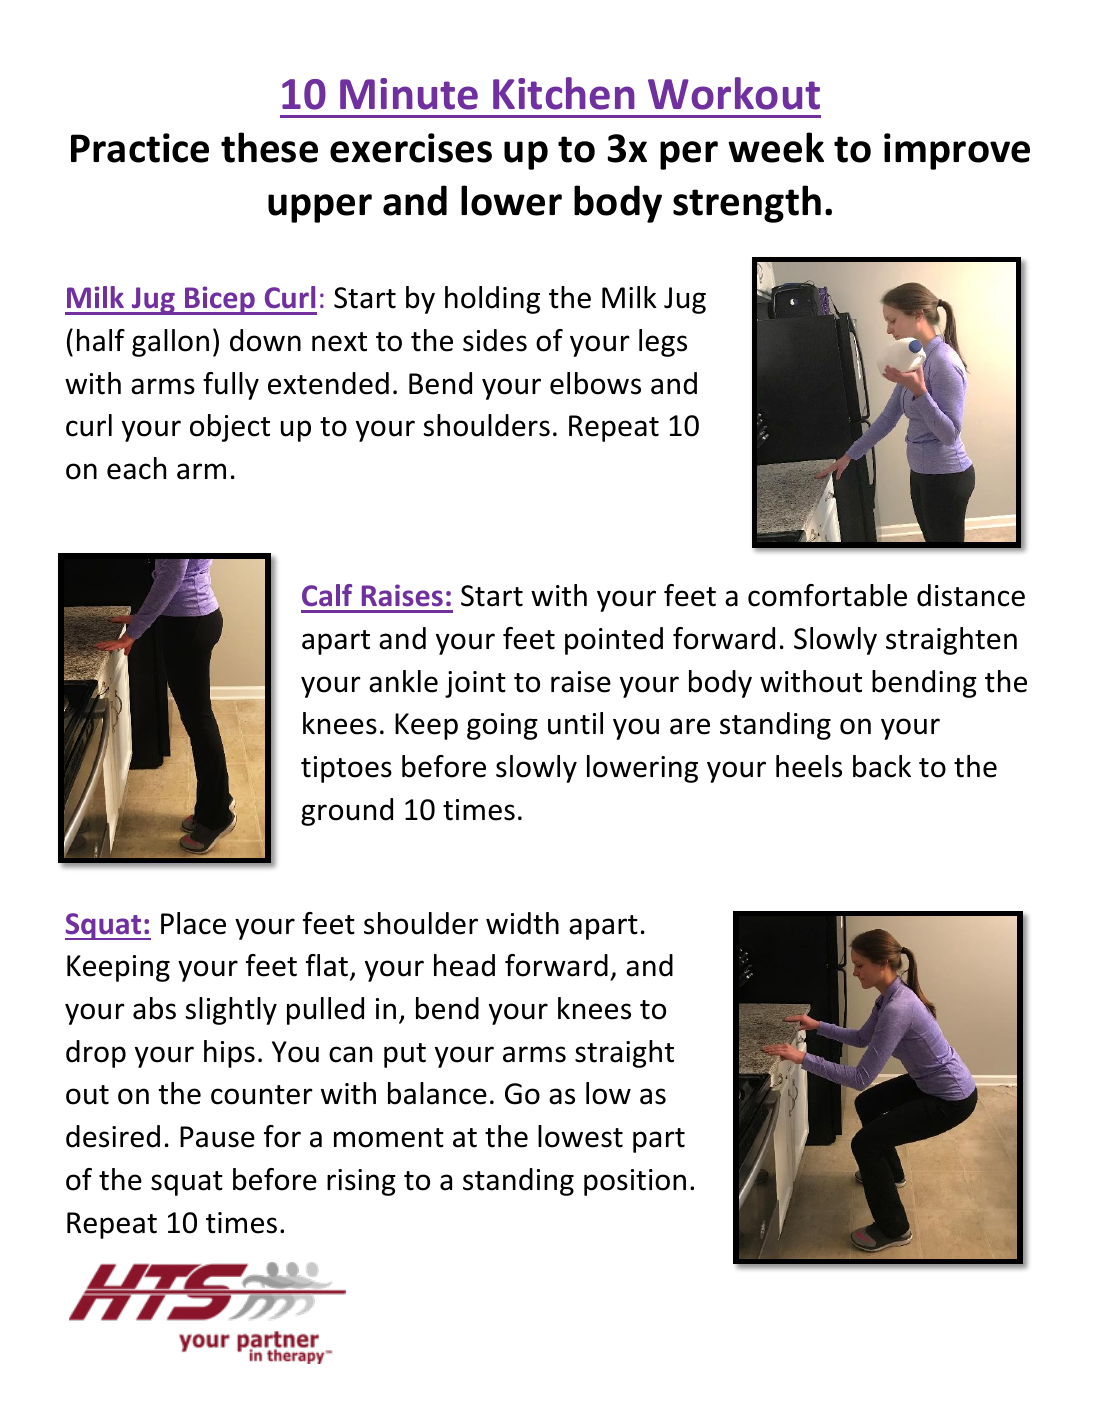  What do you see at coordinates (502, 726) in the document?
I see `going` at bounding box center [502, 726].
